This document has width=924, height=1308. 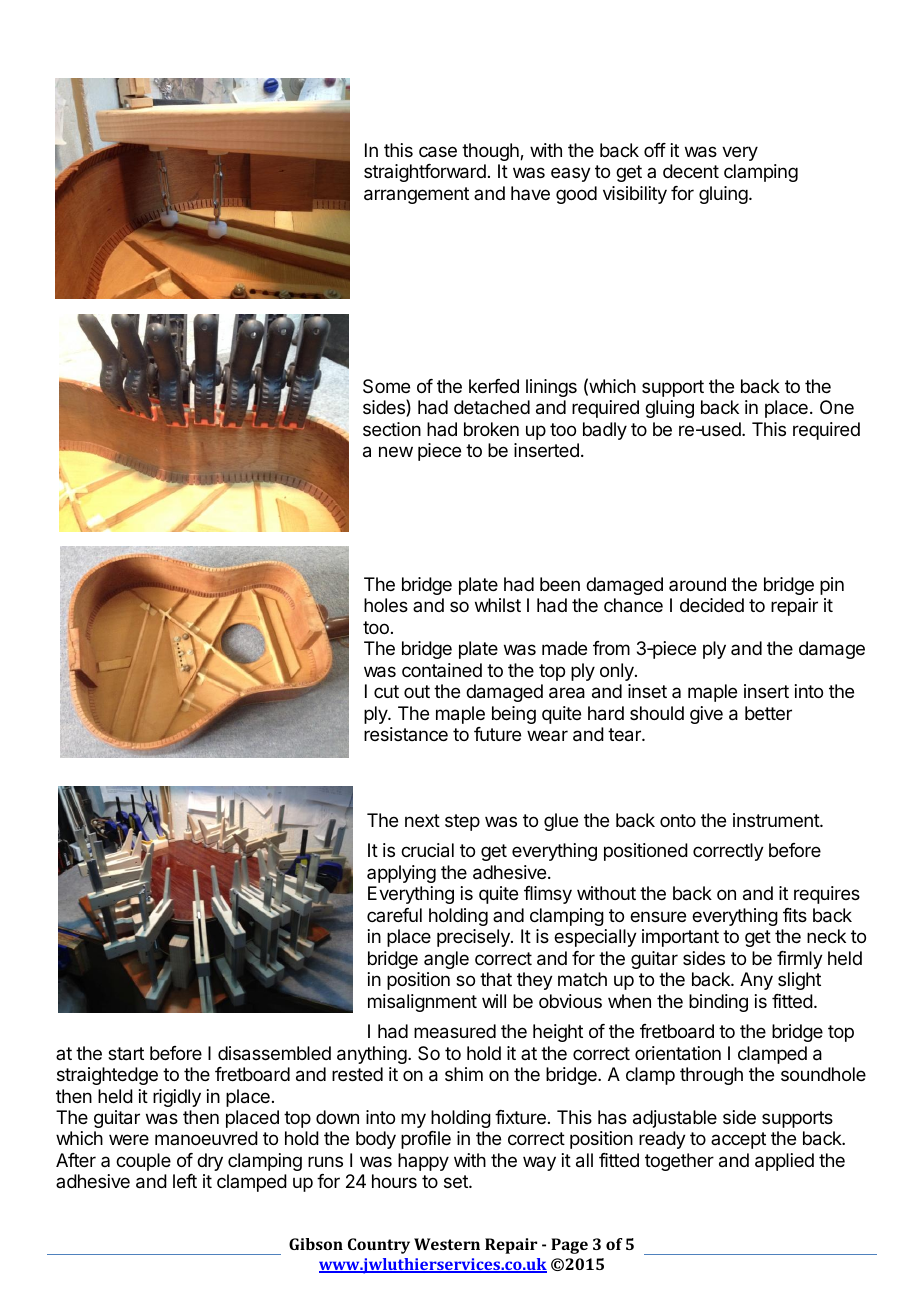 What do you see at coordinates (425, 173) in the document?
I see `straightforward` at bounding box center [425, 173].
